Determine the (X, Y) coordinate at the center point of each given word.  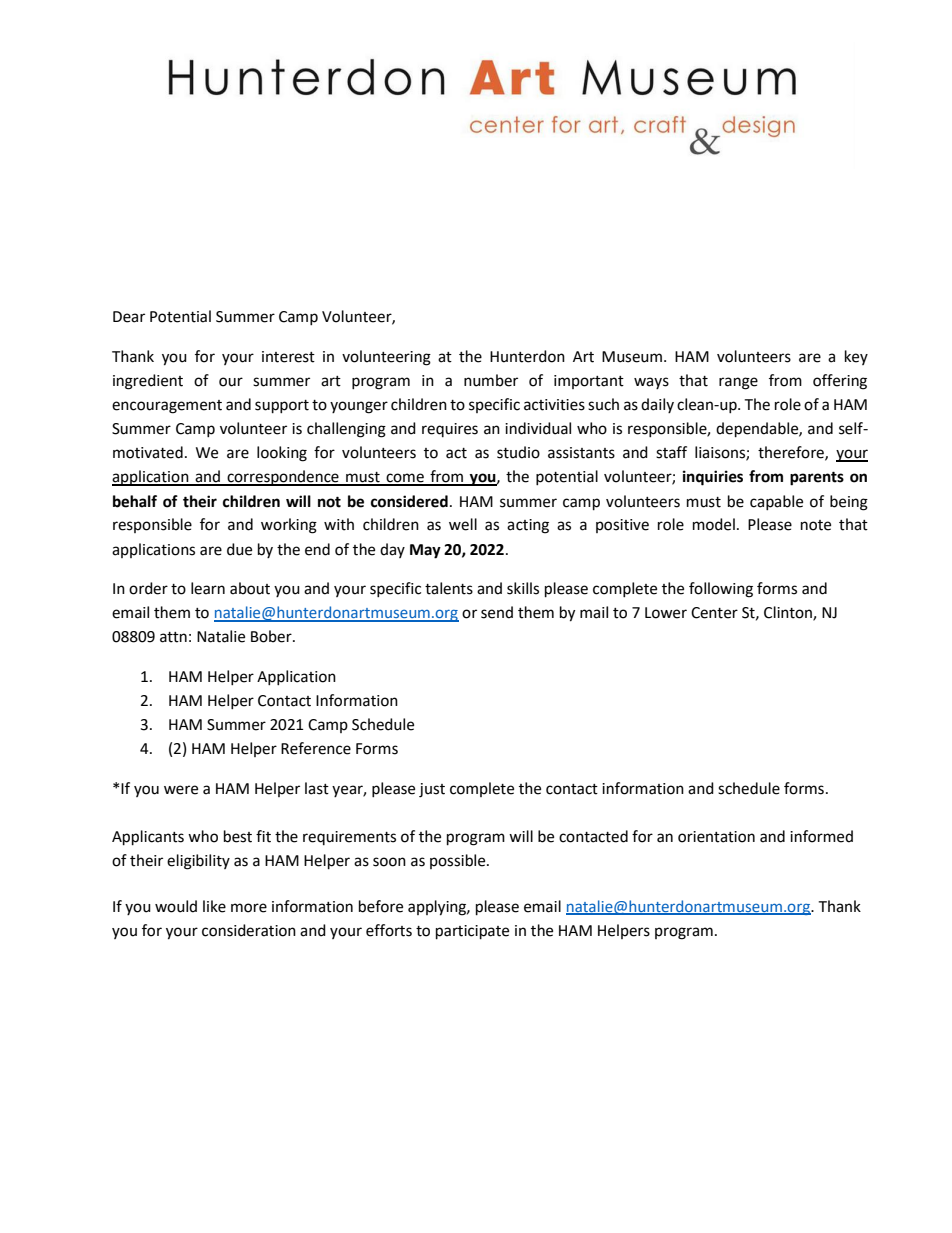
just (432, 790)
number (491, 380)
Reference (316, 748)
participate (472, 932)
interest (288, 357)
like (214, 906)
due (239, 549)
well (463, 524)
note (816, 525)
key (856, 357)
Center (714, 613)
